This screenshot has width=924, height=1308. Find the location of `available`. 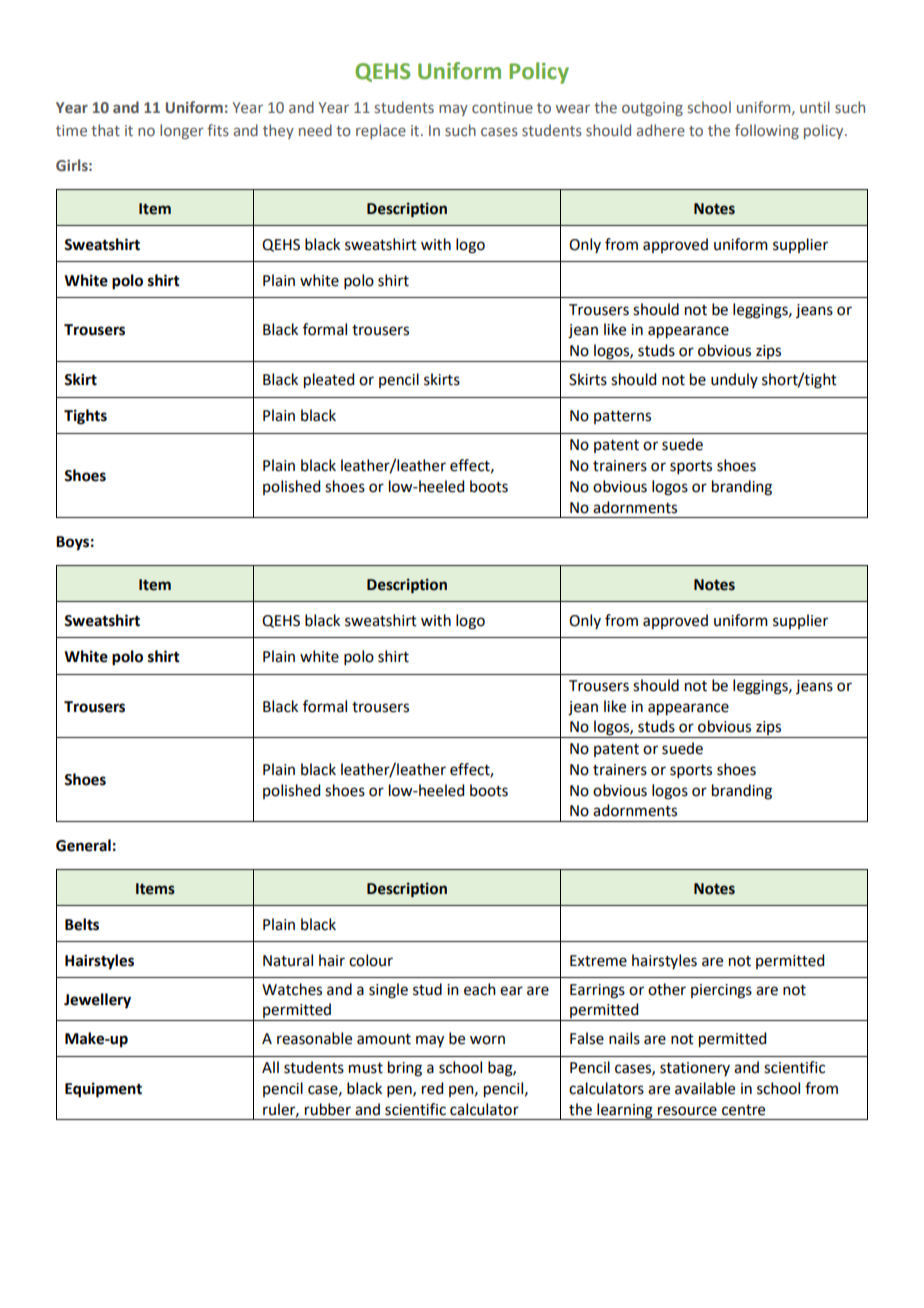

available is located at coordinates (705, 1088).
